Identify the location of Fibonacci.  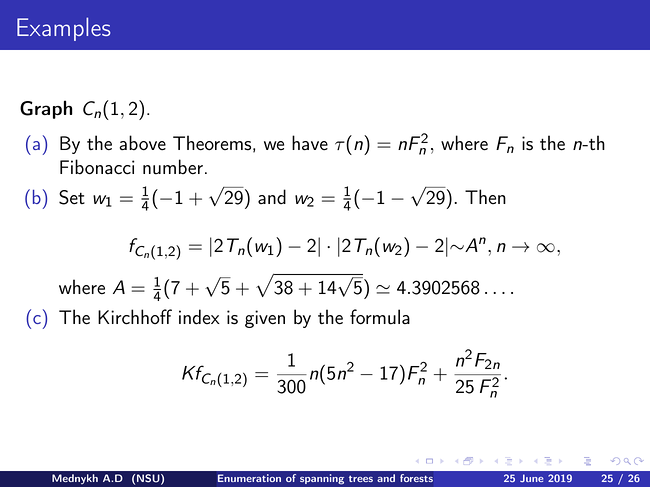
(97, 167).
